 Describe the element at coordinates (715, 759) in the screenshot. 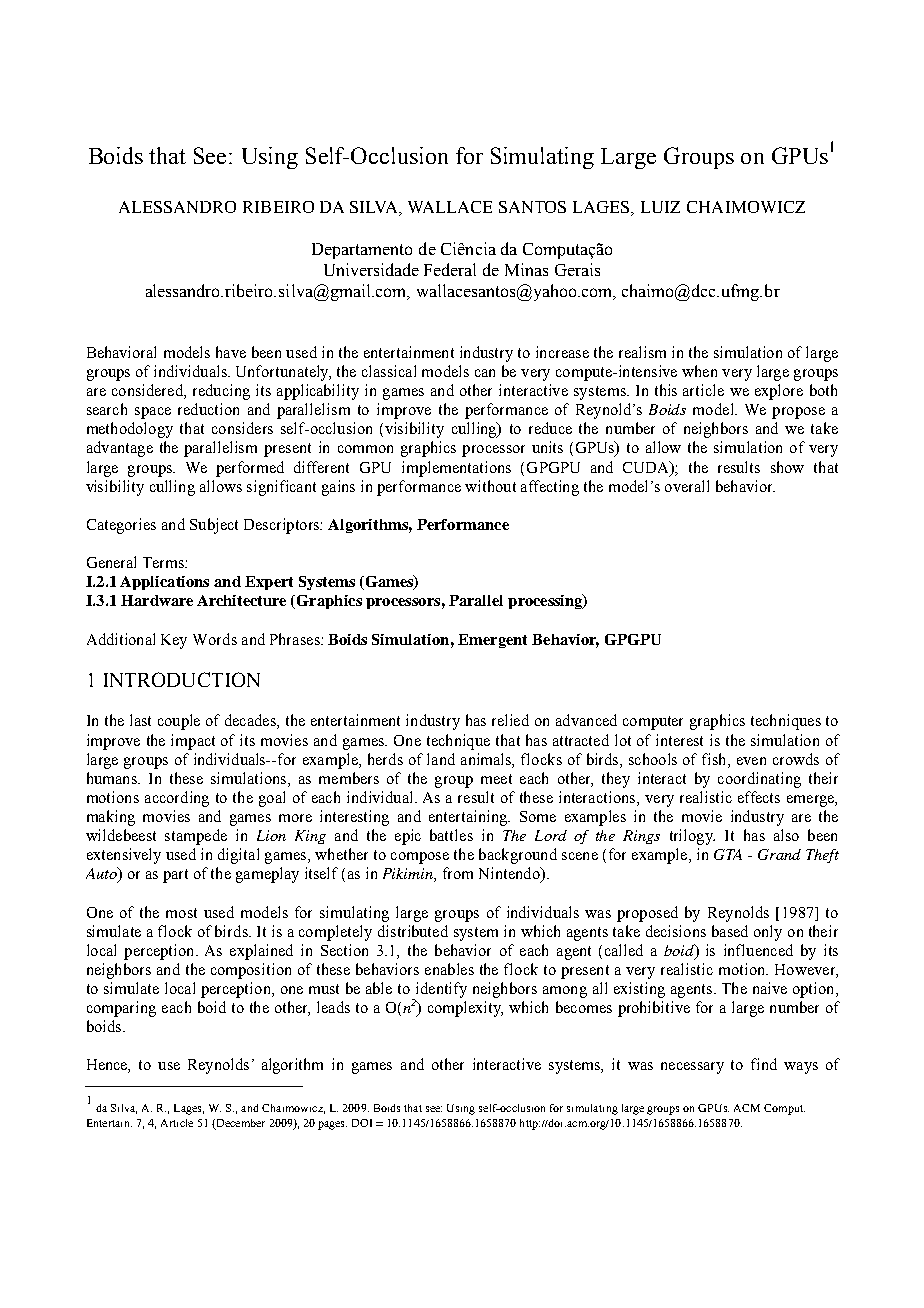

I see `fish` at that location.
